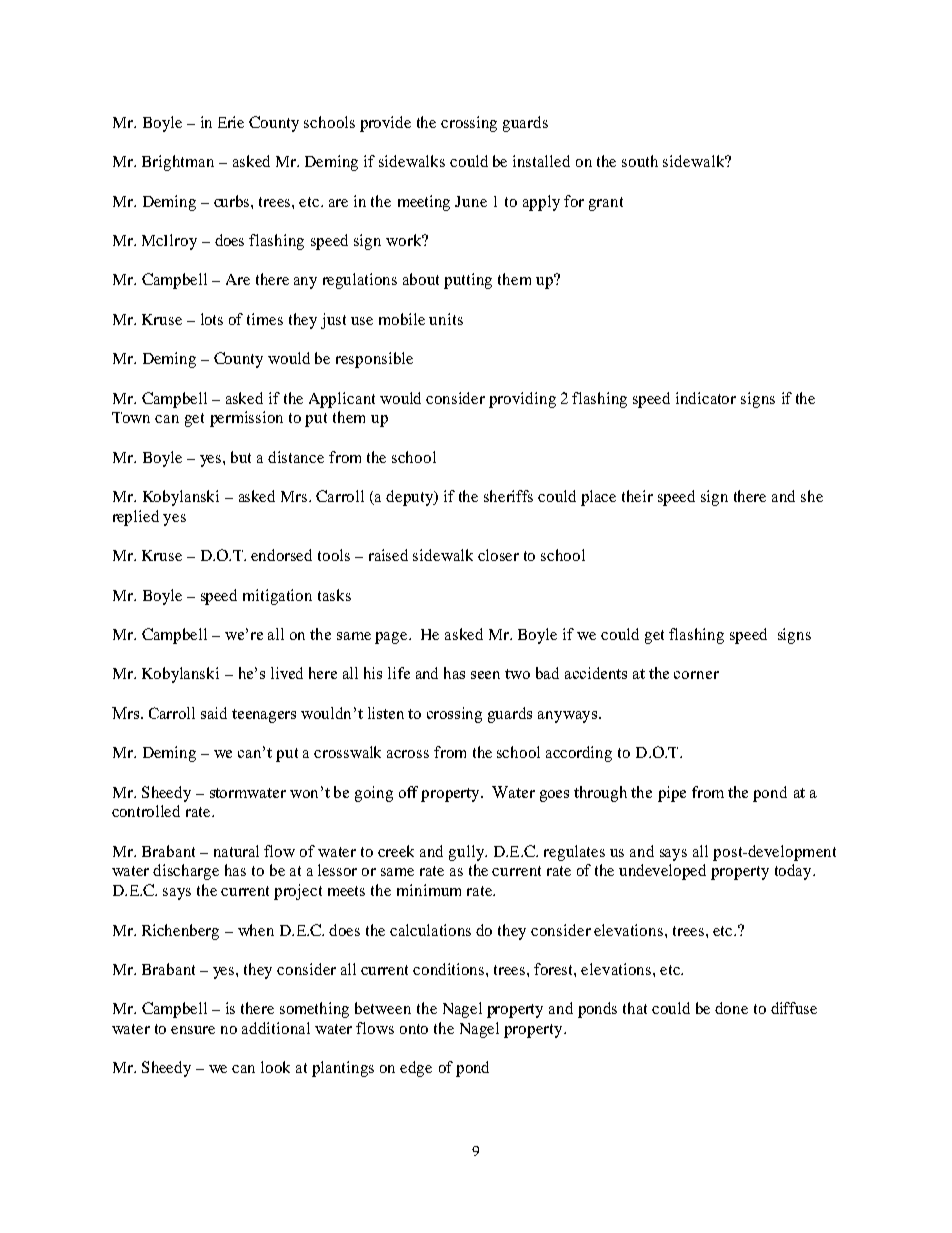 This document has height=1233, width=952. What do you see at coordinates (522, 400) in the document?
I see `providing` at bounding box center [522, 400].
